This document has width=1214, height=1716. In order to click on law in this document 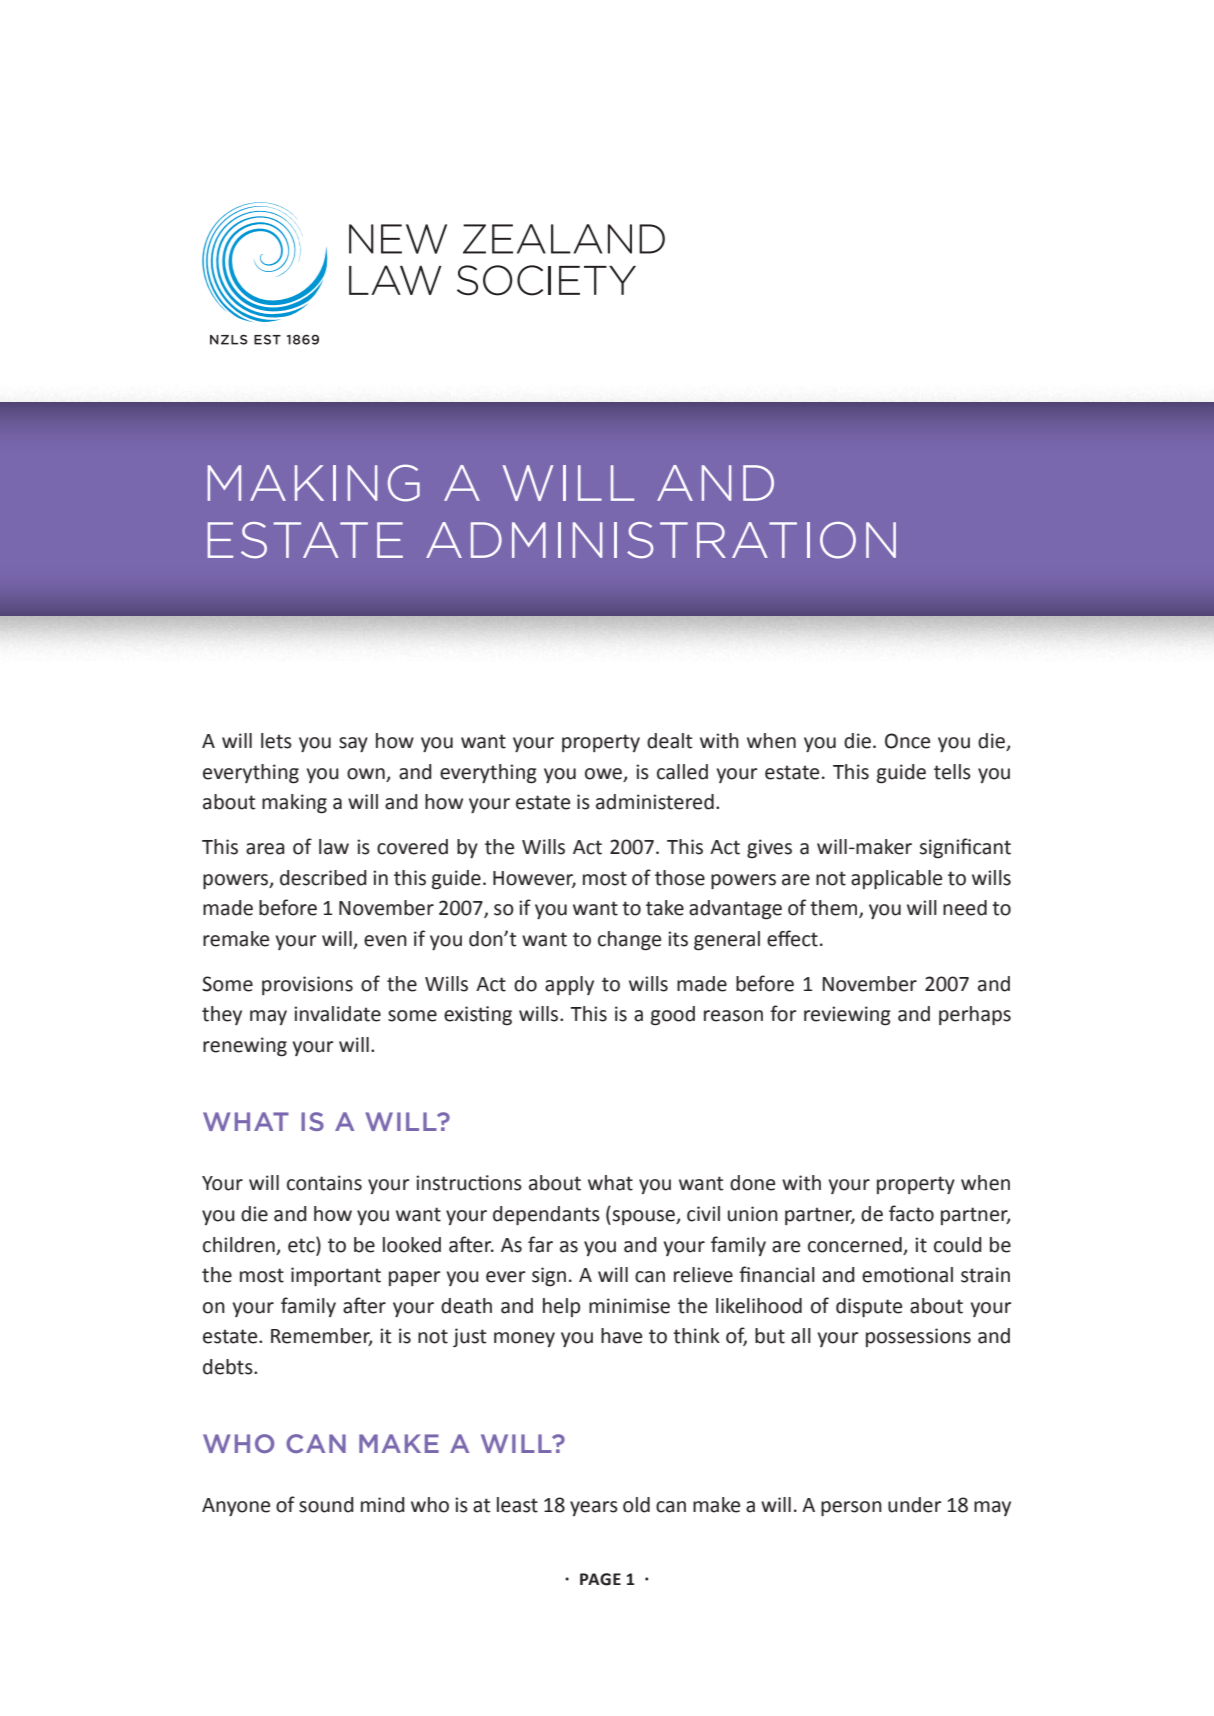, I will do `click(334, 847)`.
